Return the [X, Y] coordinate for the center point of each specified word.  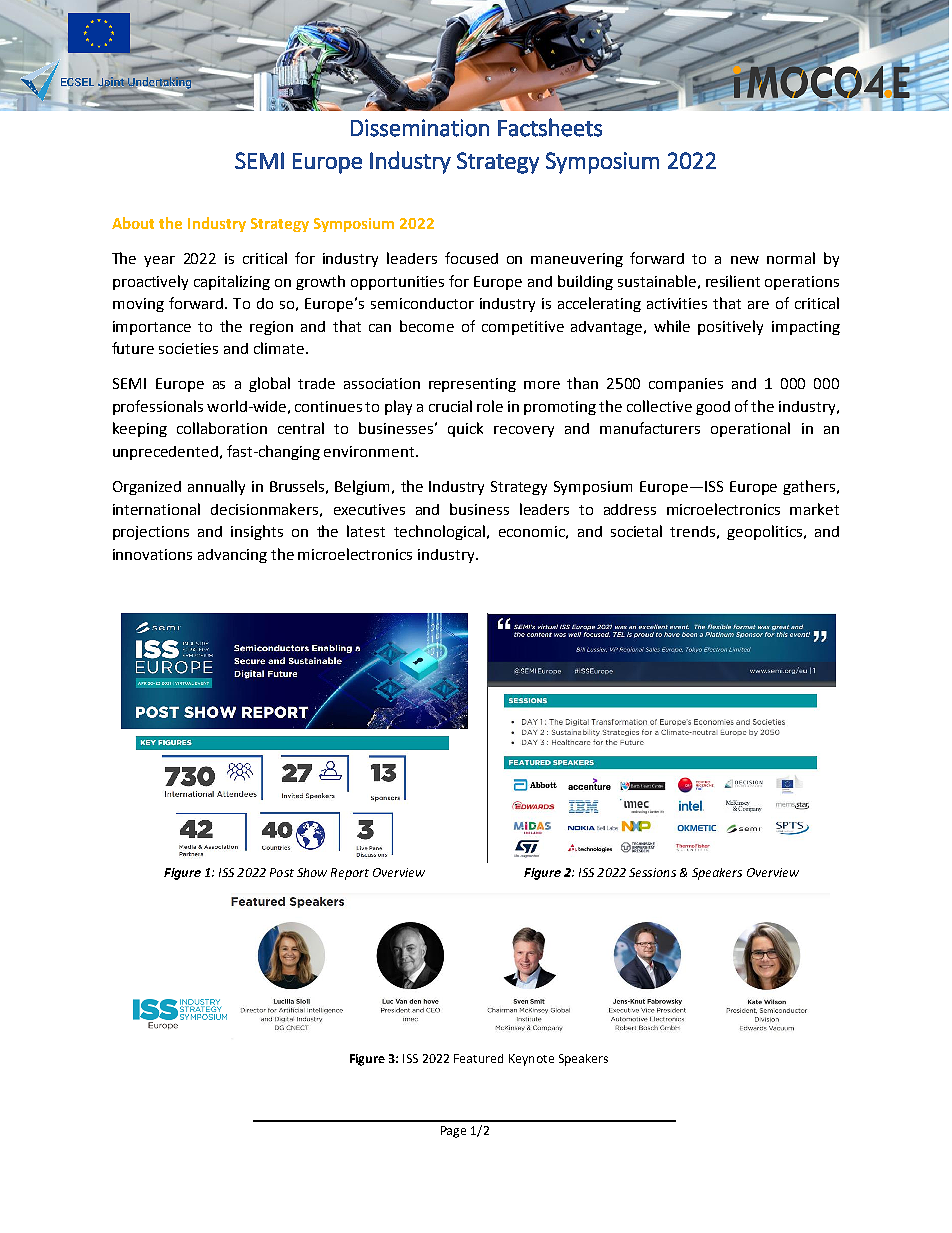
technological [441, 532]
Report [350, 874]
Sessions [652, 872]
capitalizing [232, 282]
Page [453, 1132]
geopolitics [764, 532]
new [745, 260]
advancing [232, 556]
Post [282, 872]
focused [471, 258]
